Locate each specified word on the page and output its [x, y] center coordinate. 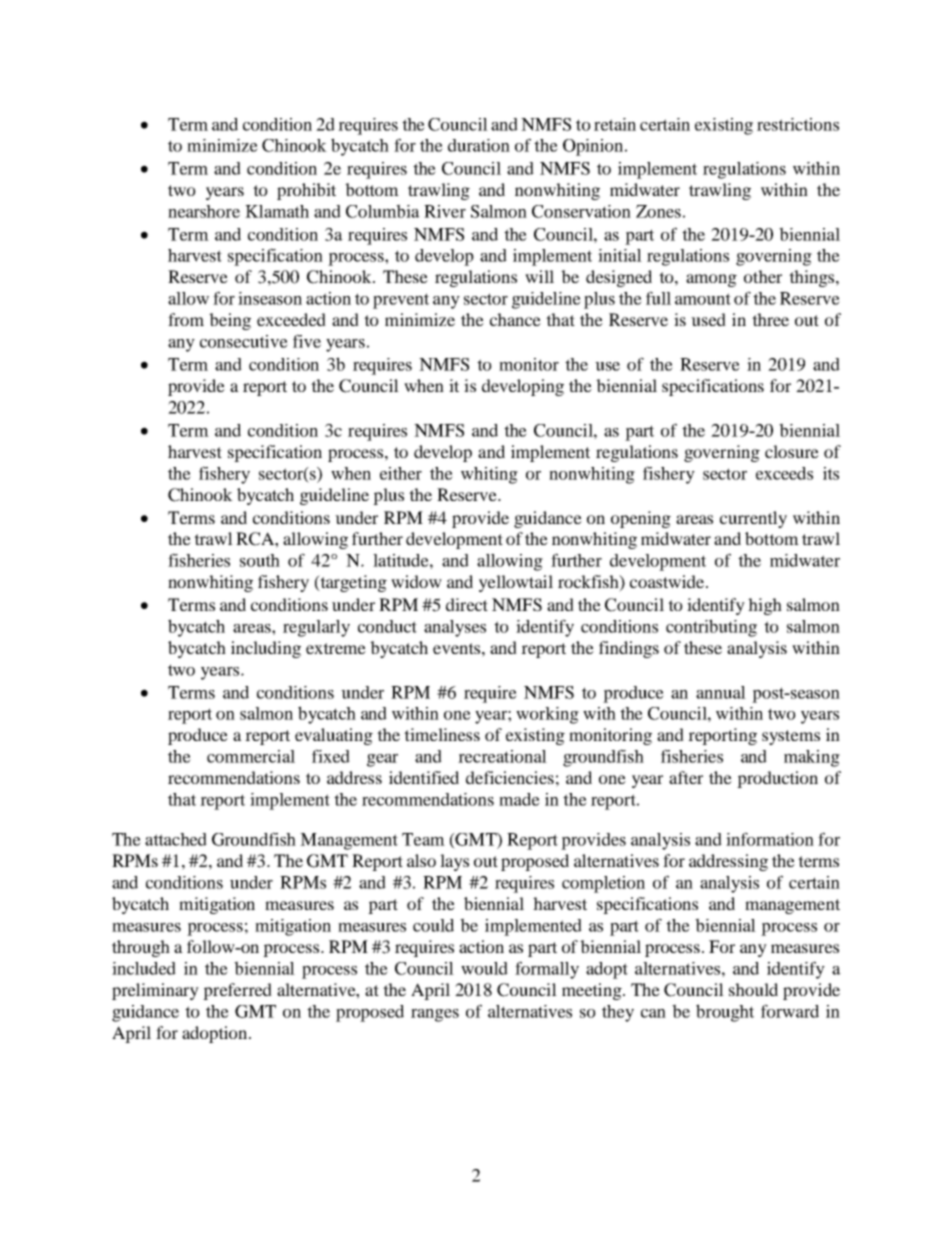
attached [176, 839]
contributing [711, 628]
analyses [455, 628]
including [266, 649]
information [770, 839]
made [519, 799]
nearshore [204, 211]
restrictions [798, 124]
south [260, 560]
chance [515, 319]
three [770, 319]
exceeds [784, 473]
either [401, 473]
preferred [237, 991]
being [230, 321]
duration [479, 145]
